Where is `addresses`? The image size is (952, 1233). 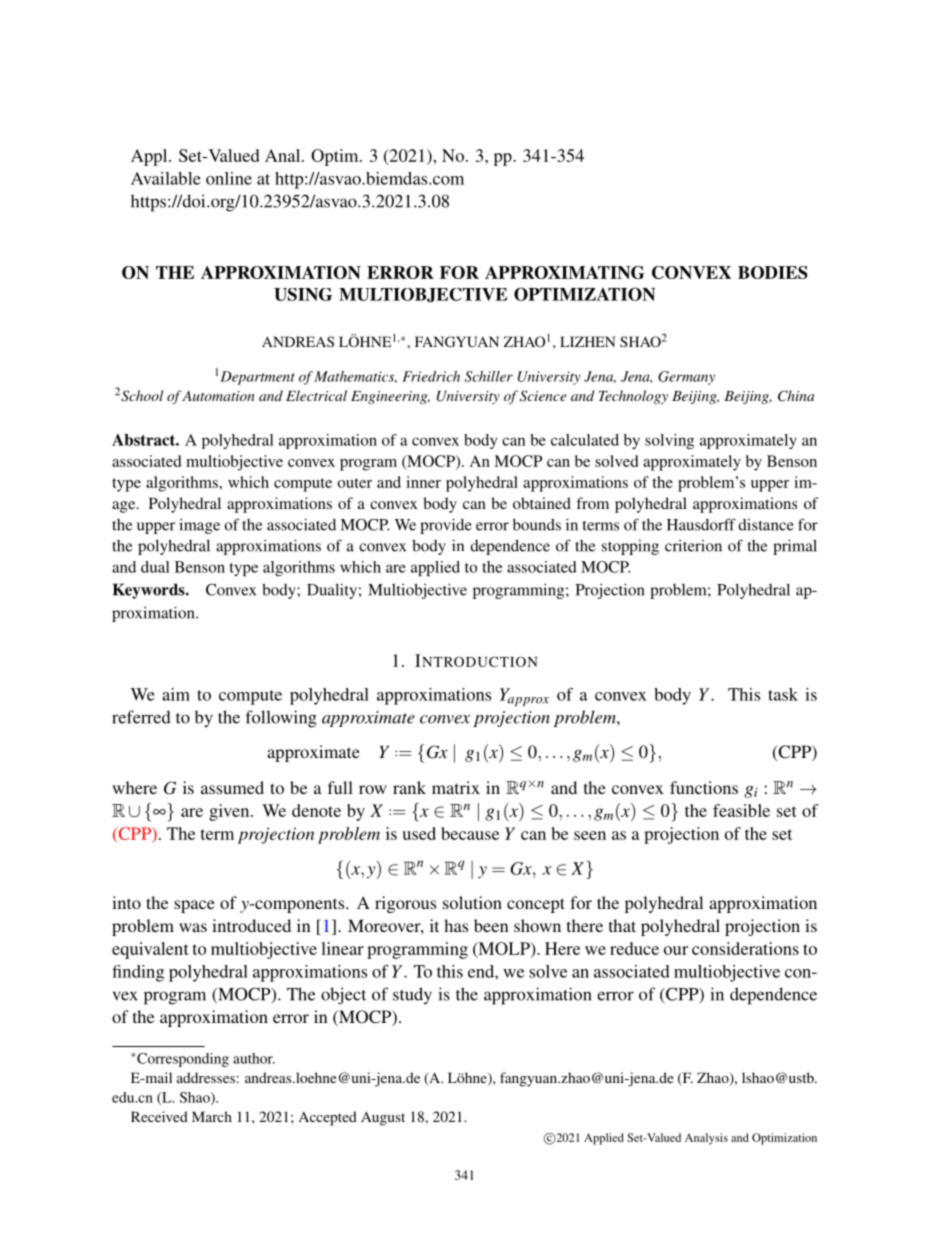
addresses is located at coordinates (206, 1077).
